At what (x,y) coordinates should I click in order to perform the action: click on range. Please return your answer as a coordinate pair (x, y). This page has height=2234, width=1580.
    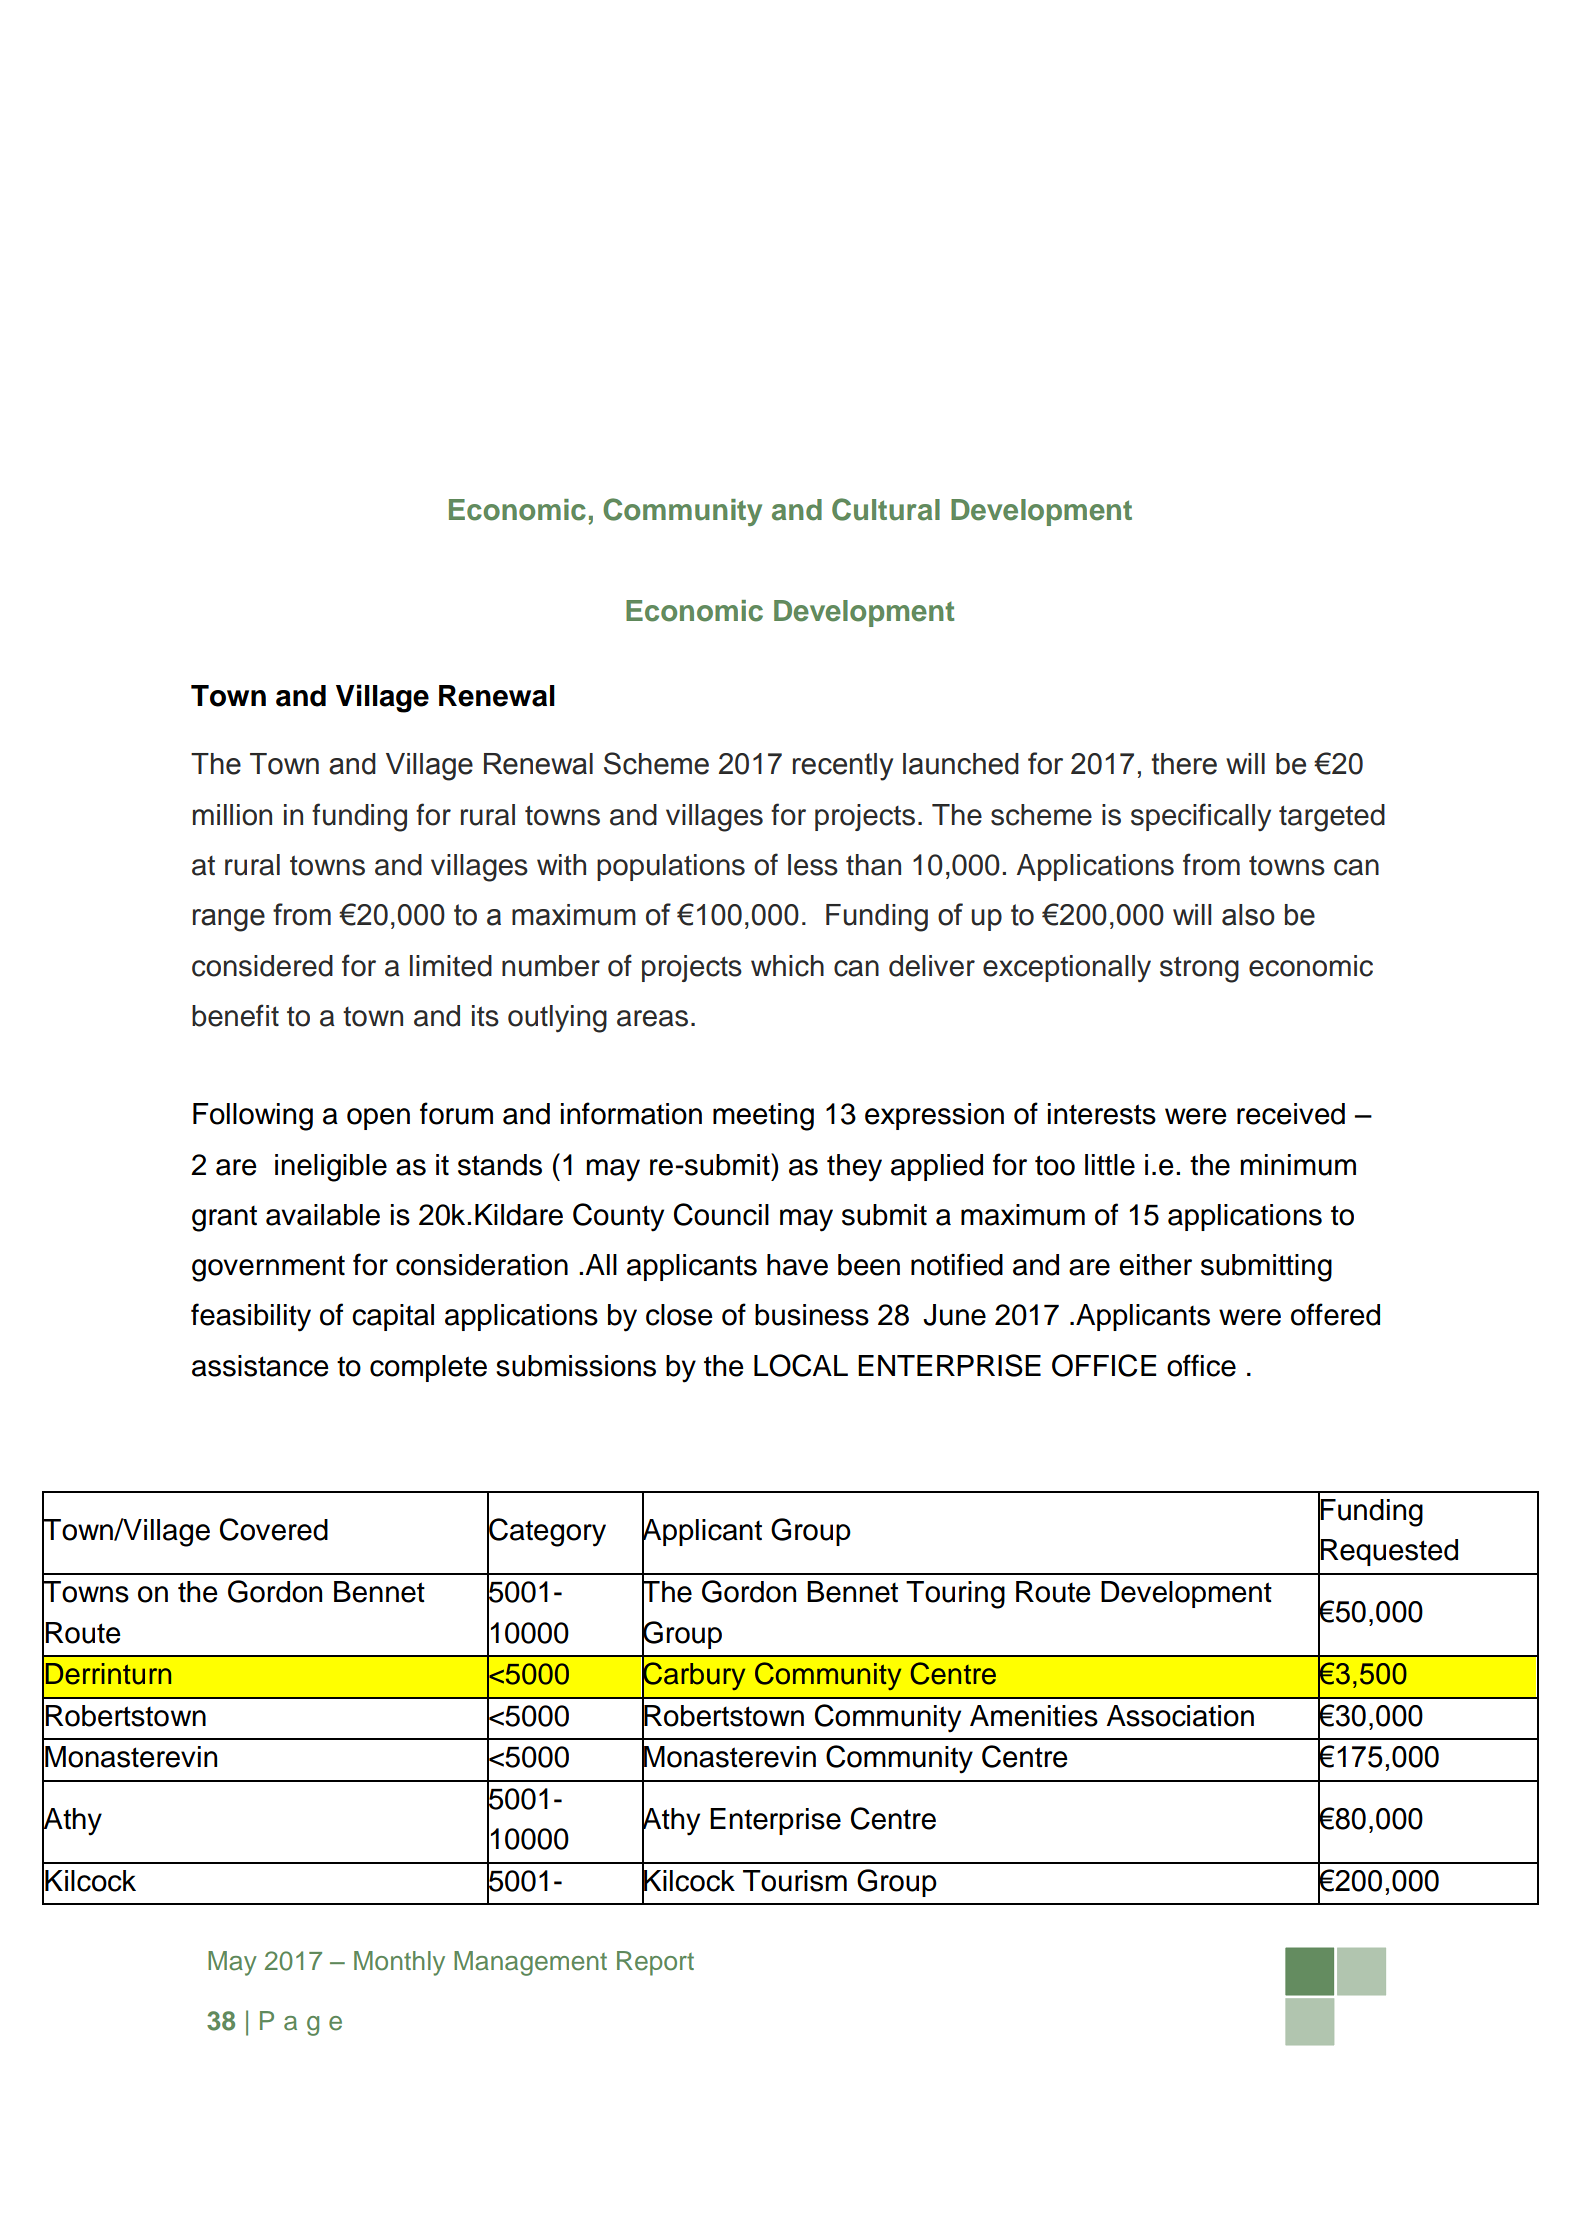
    Looking at the image, I should click on (229, 920).
